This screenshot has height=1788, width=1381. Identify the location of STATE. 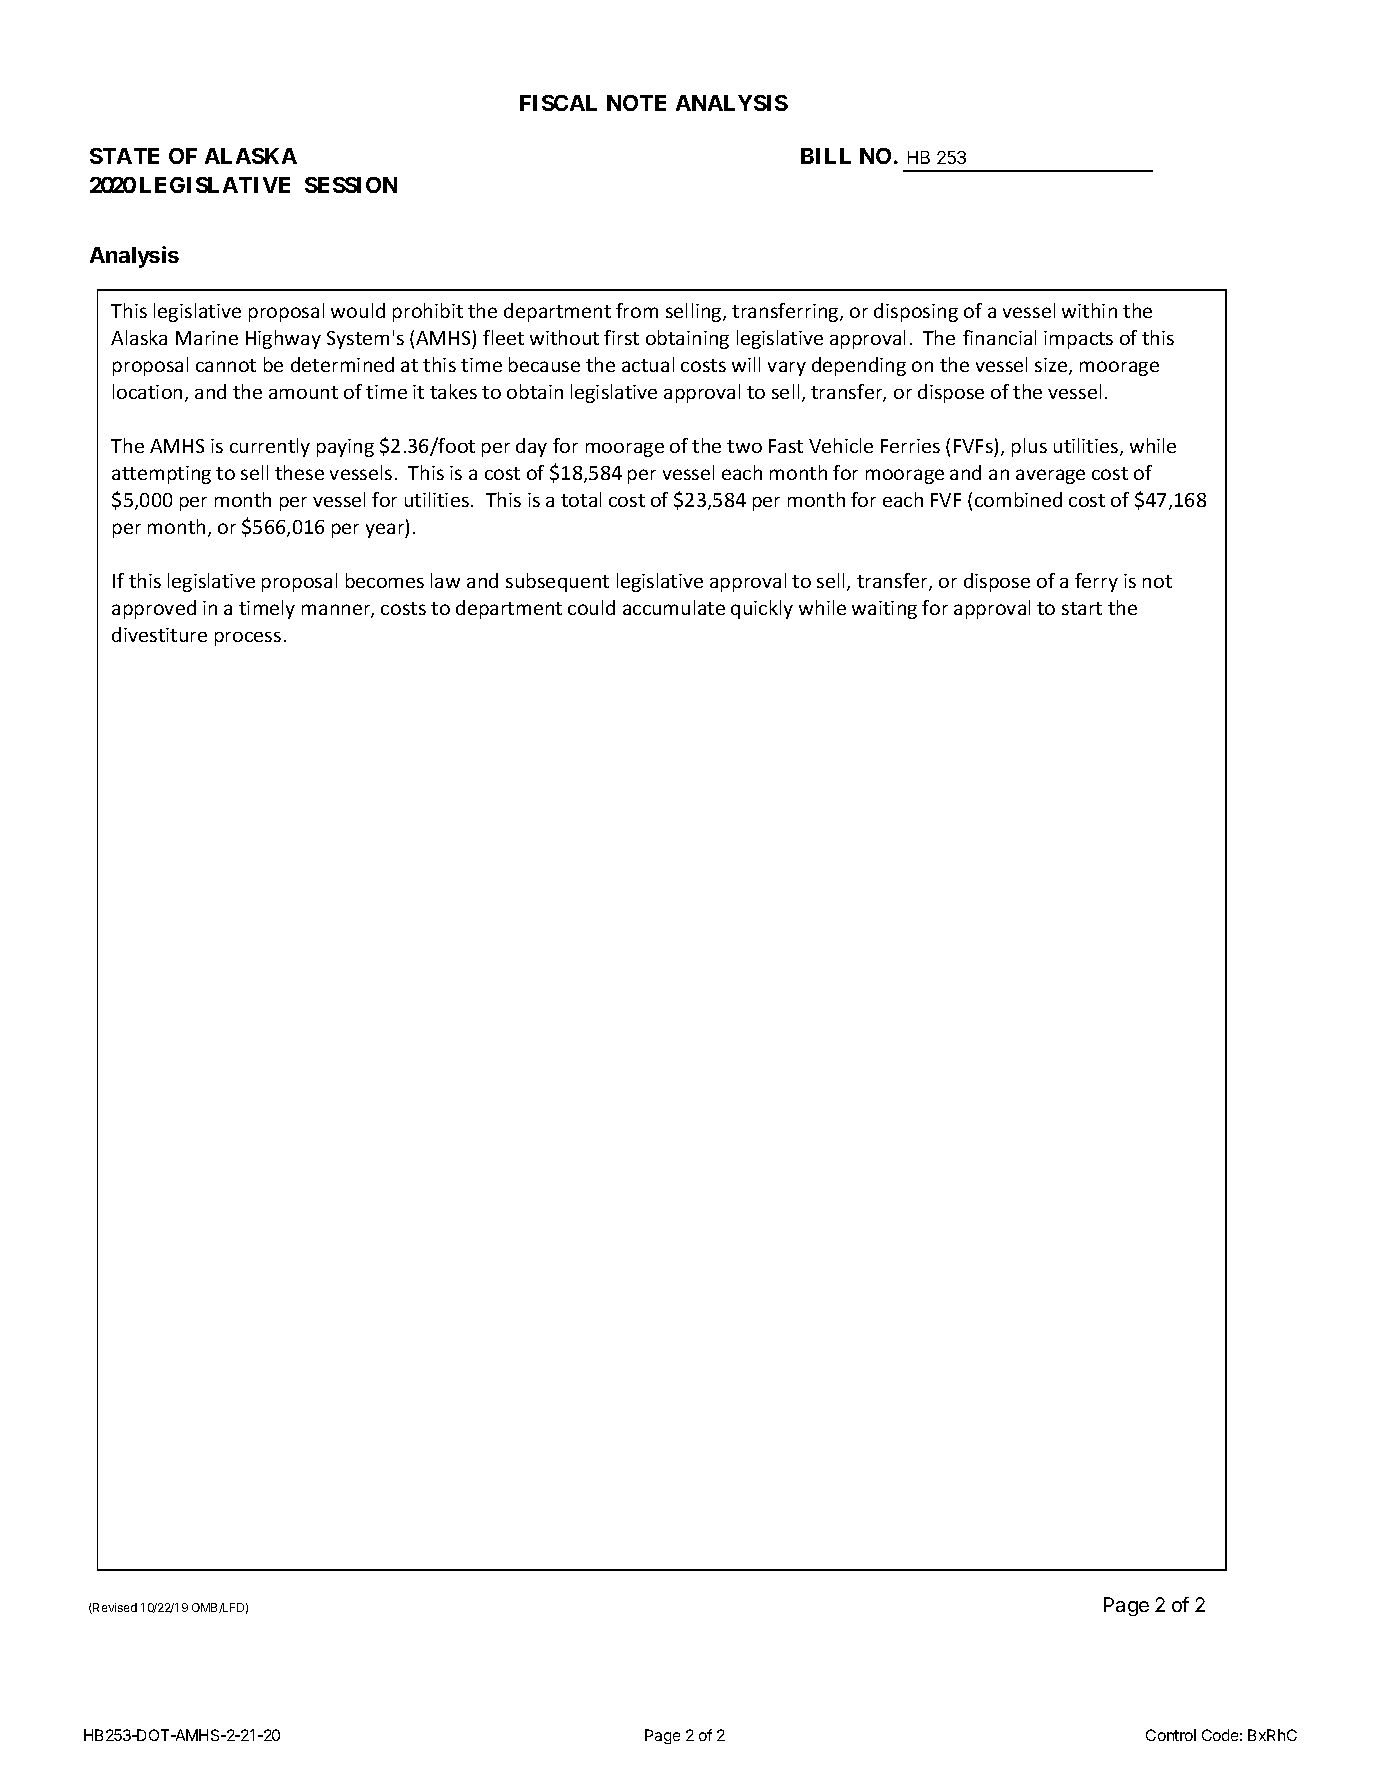
(124, 156).
